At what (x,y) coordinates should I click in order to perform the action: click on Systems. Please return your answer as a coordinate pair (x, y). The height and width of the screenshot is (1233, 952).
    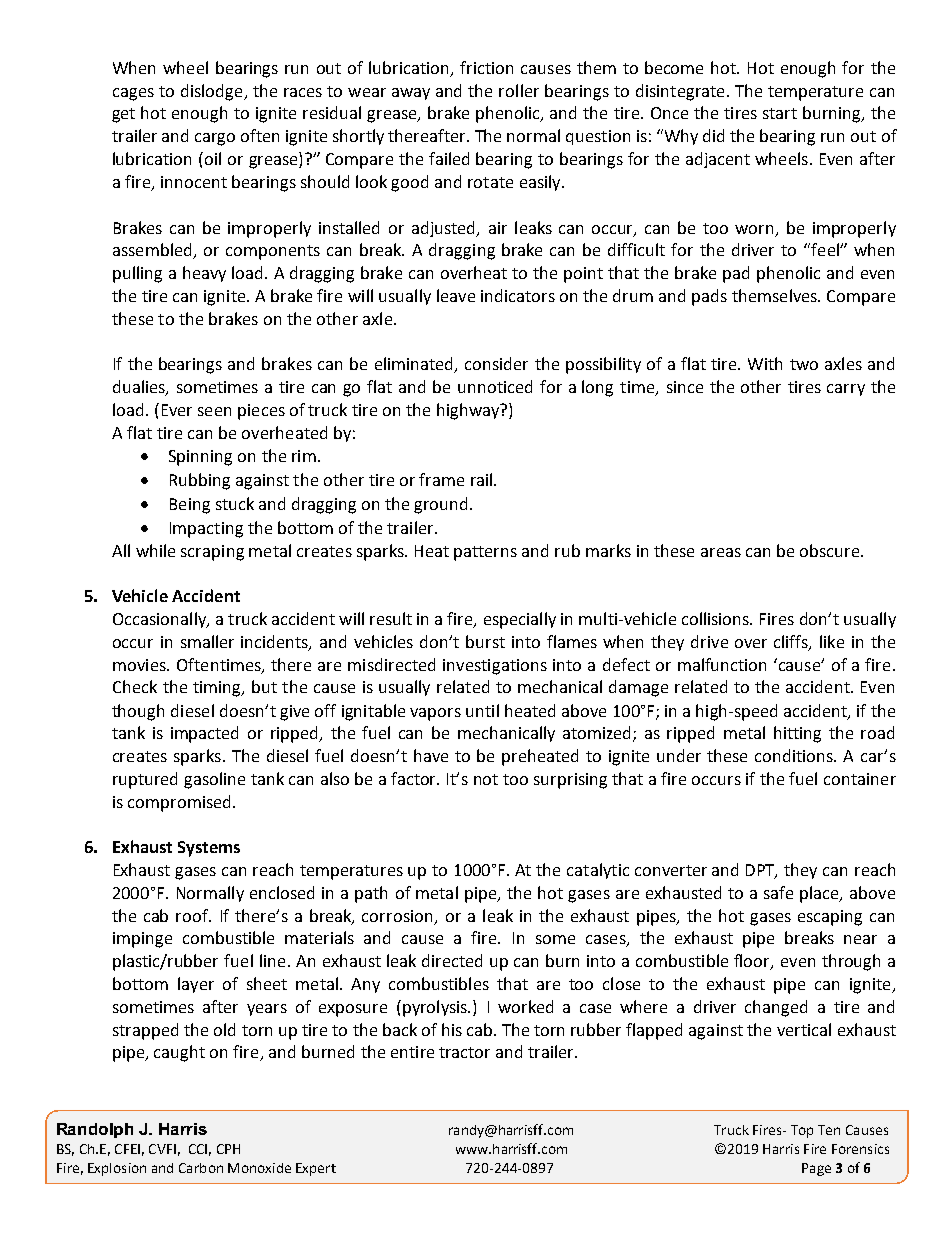
    Looking at the image, I should click on (209, 849).
